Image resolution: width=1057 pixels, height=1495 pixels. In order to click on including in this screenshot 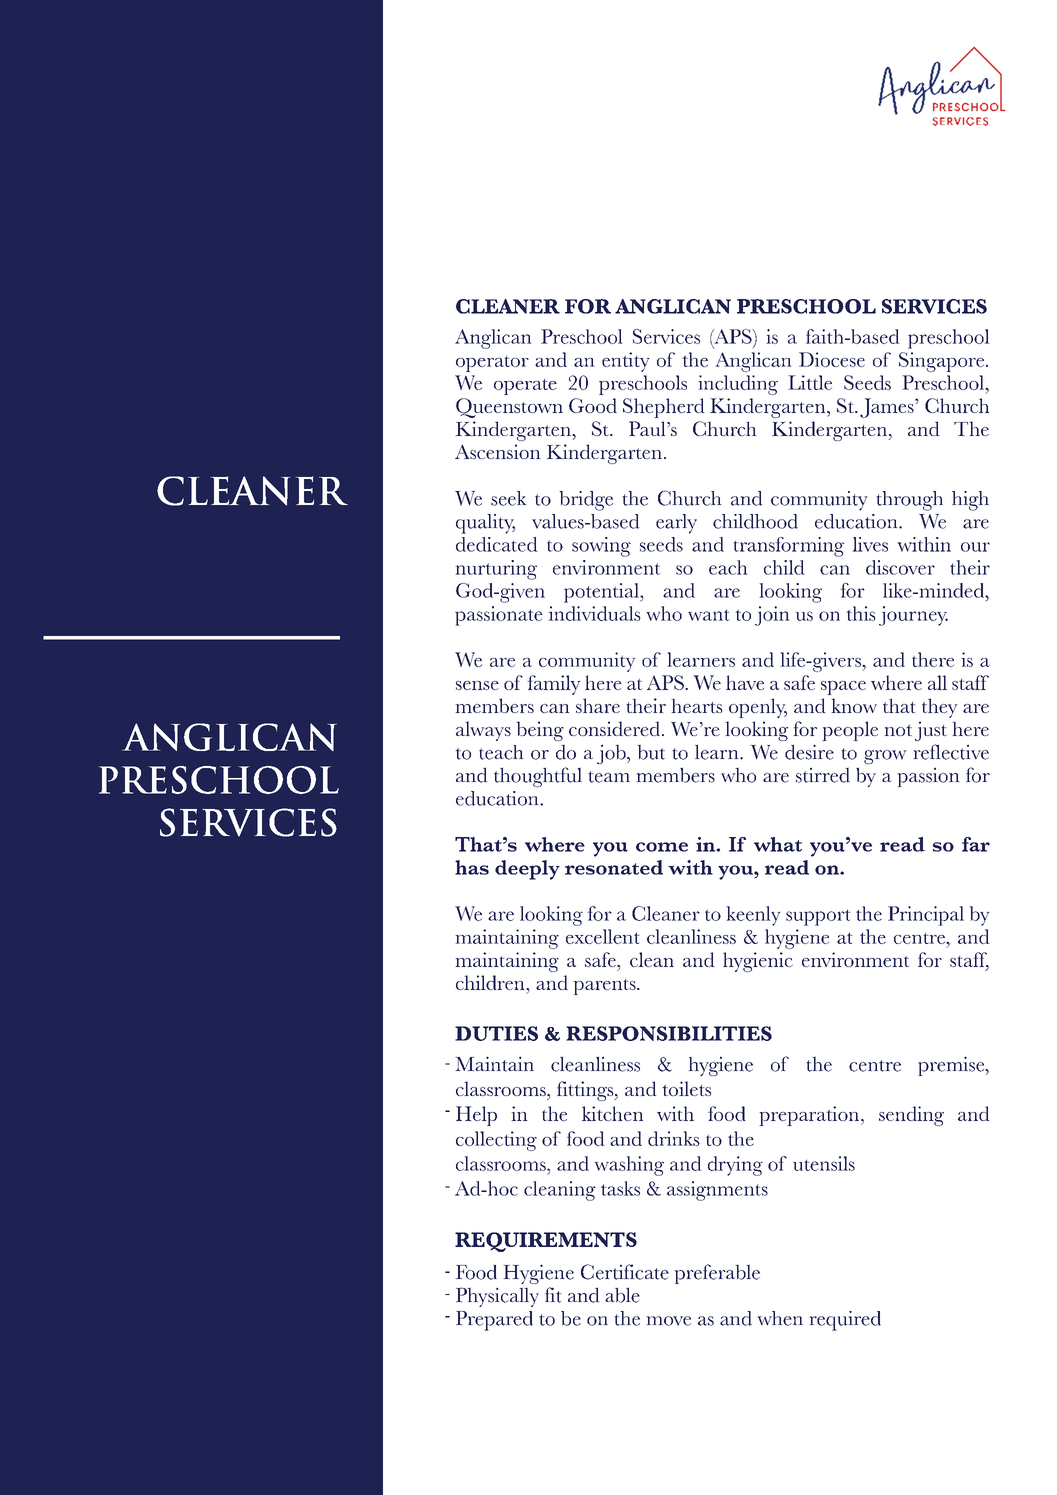, I will do `click(738, 385)`.
